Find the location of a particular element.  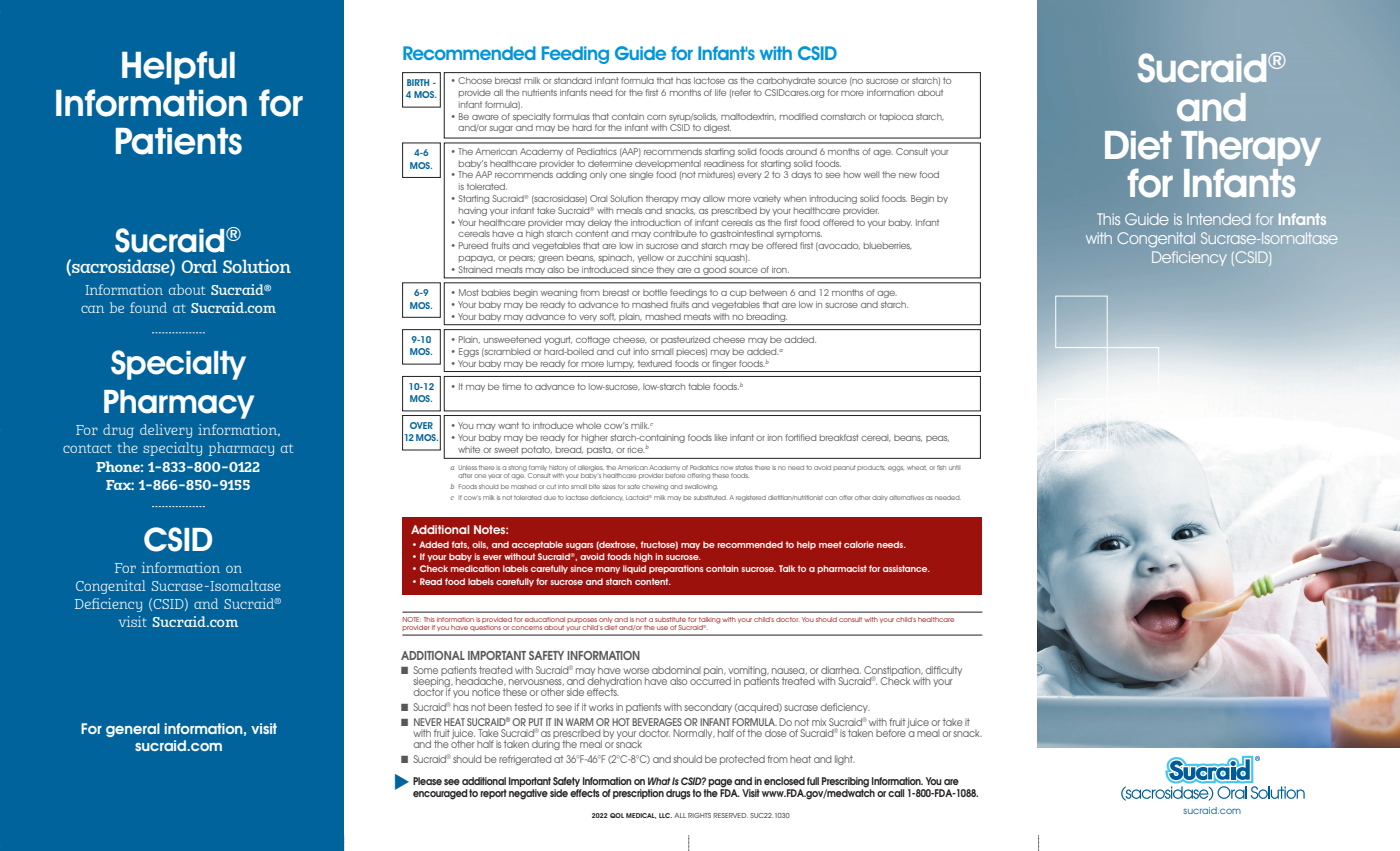

life is located at coordinates (720, 92).
